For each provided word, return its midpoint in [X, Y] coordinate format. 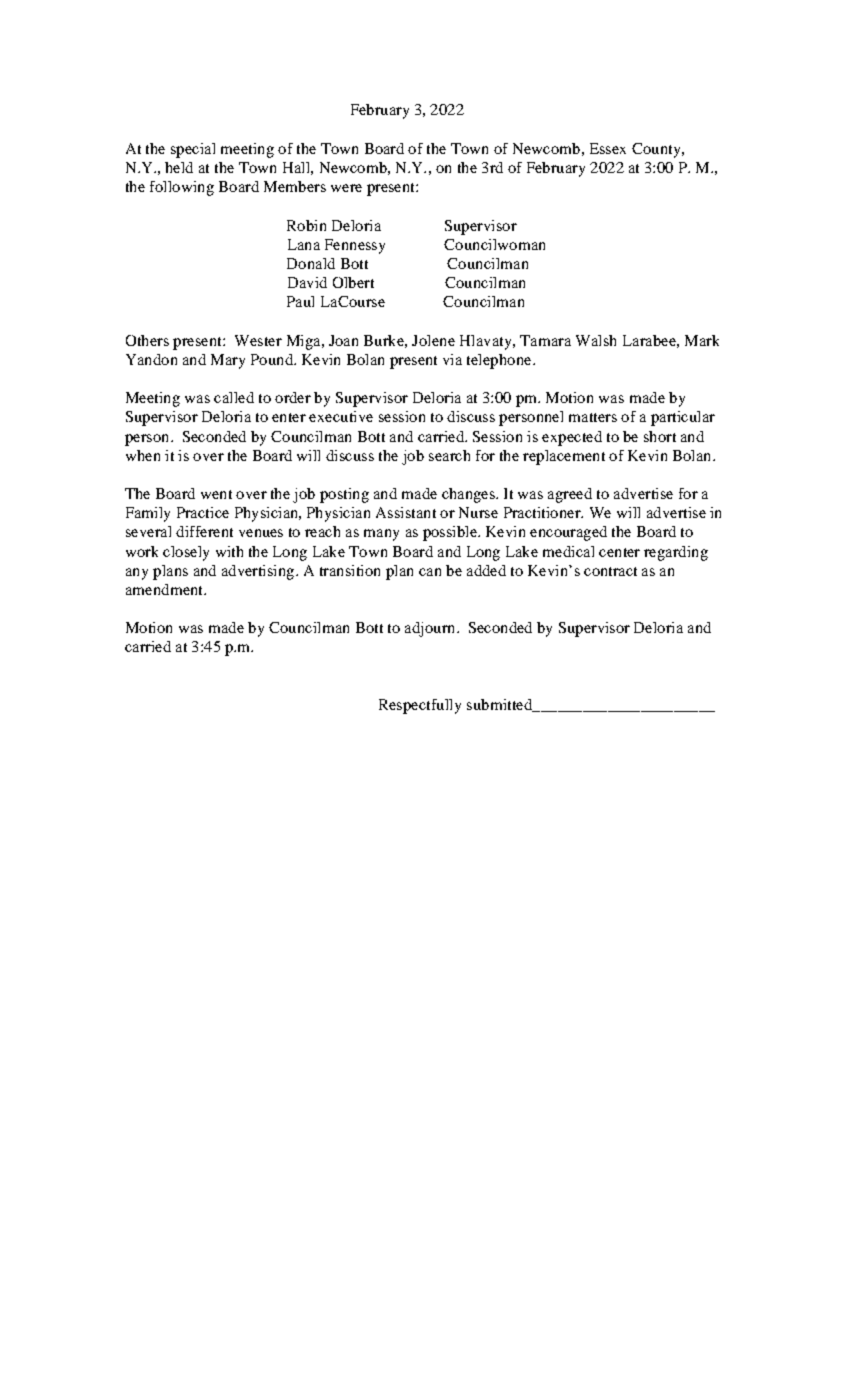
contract [610, 571]
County [657, 150]
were [346, 188]
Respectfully [420, 706]
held [179, 167]
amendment [165, 589]
